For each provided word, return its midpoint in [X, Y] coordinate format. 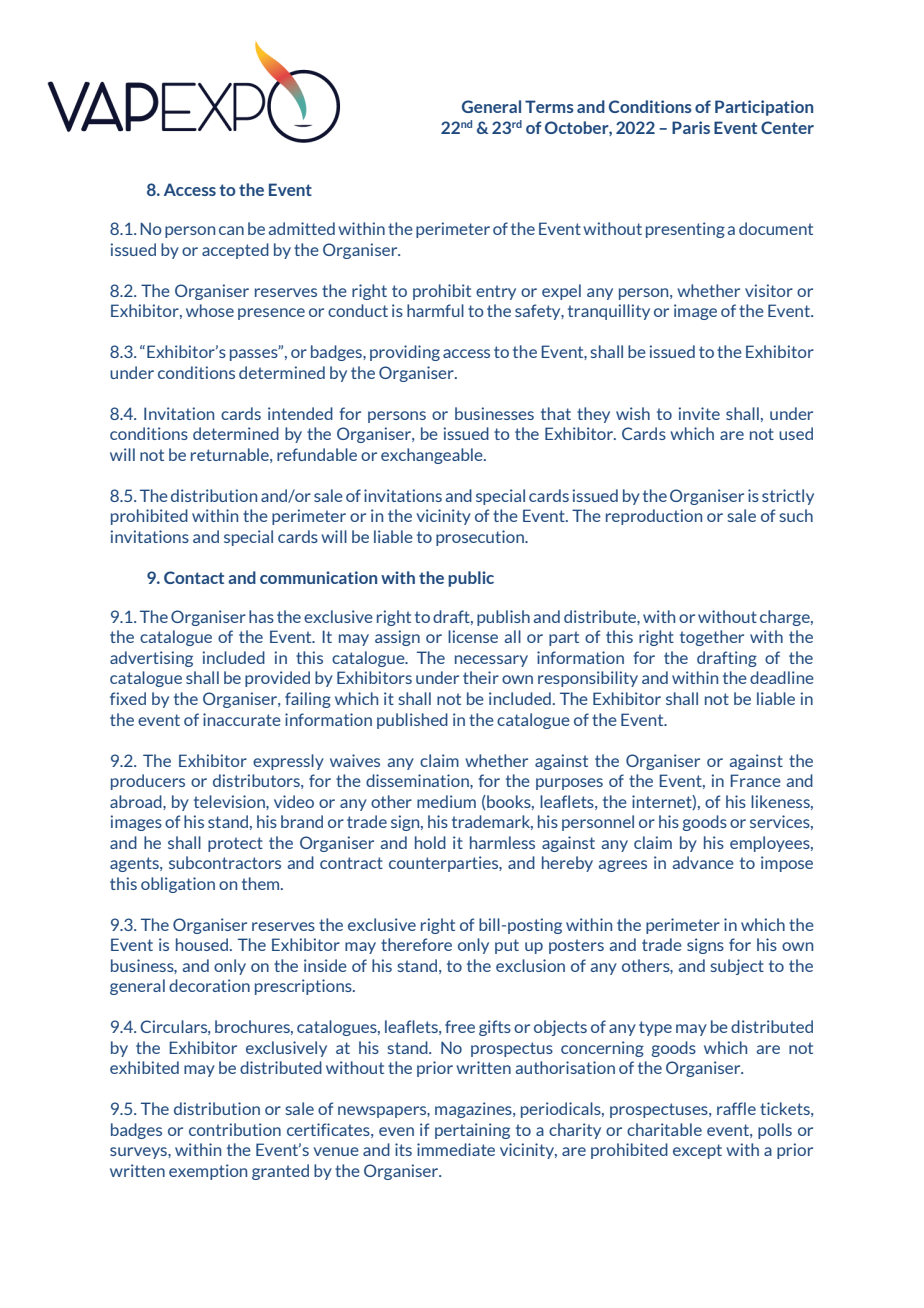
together [712, 638]
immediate [456, 1149]
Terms [549, 106]
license [473, 636]
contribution [235, 1129]
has [261, 616]
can [231, 230]
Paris [691, 127]
